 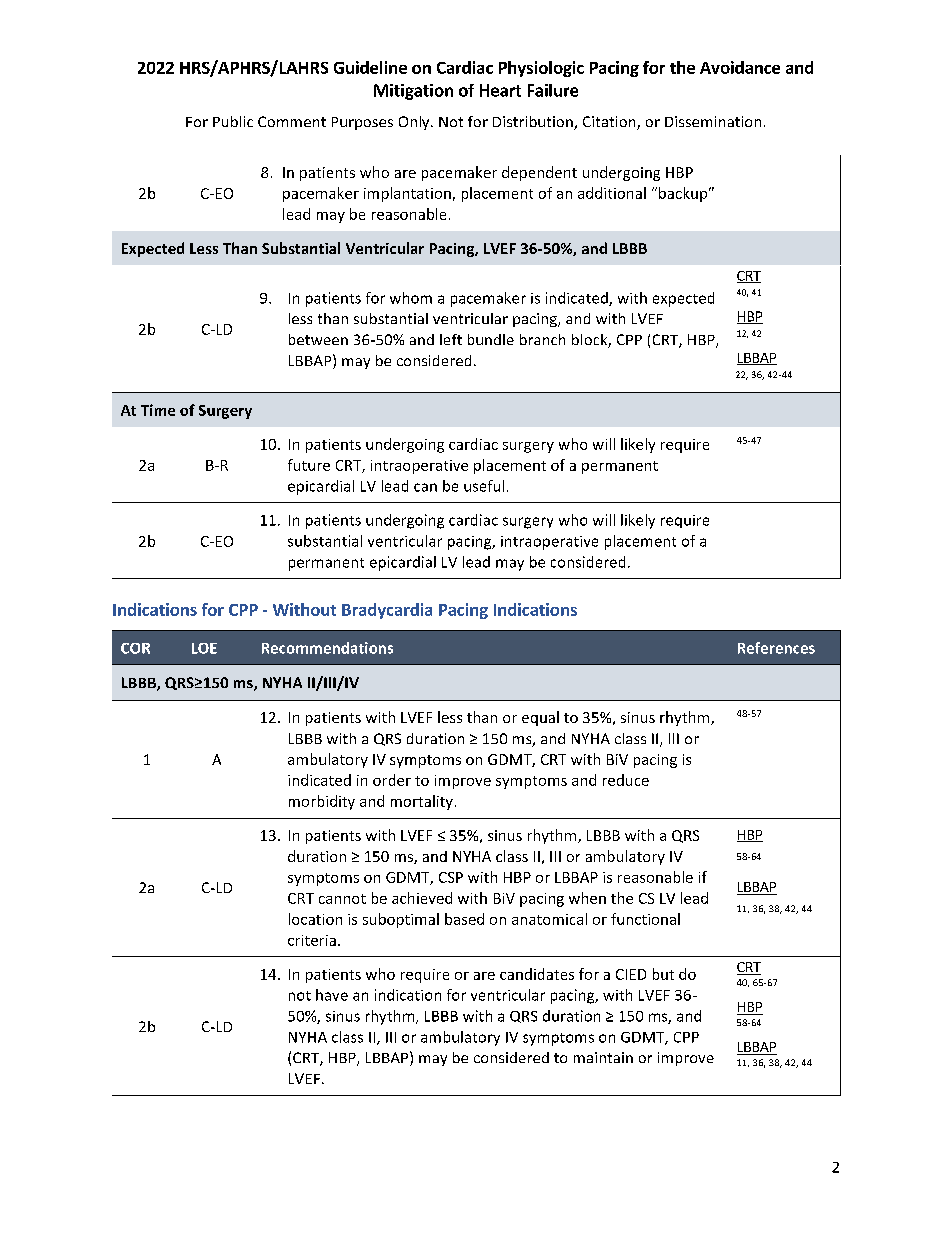 I want to click on Public, so click(x=233, y=121).
